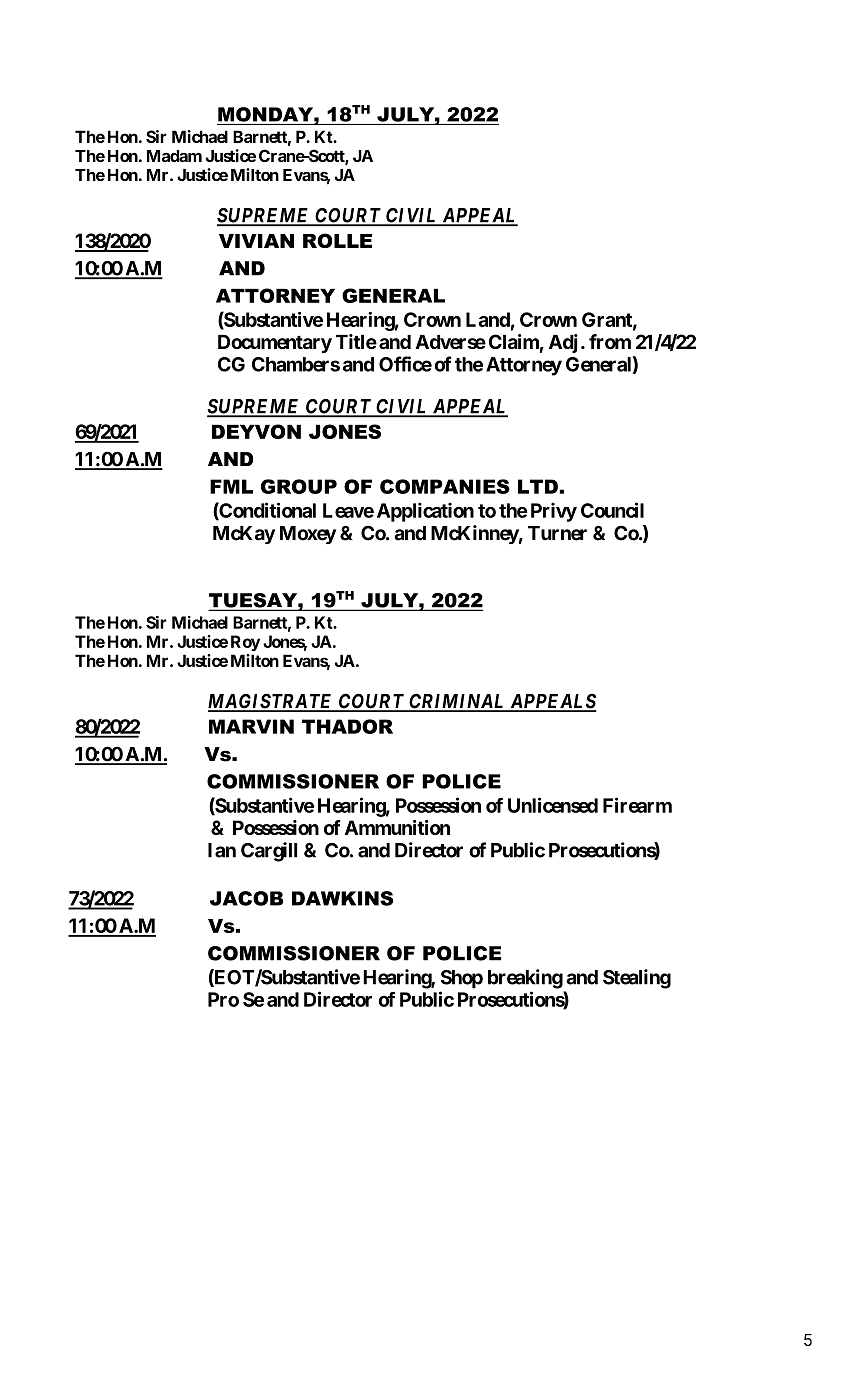  What do you see at coordinates (553, 805) in the image?
I see `Unlicensed` at bounding box center [553, 805].
